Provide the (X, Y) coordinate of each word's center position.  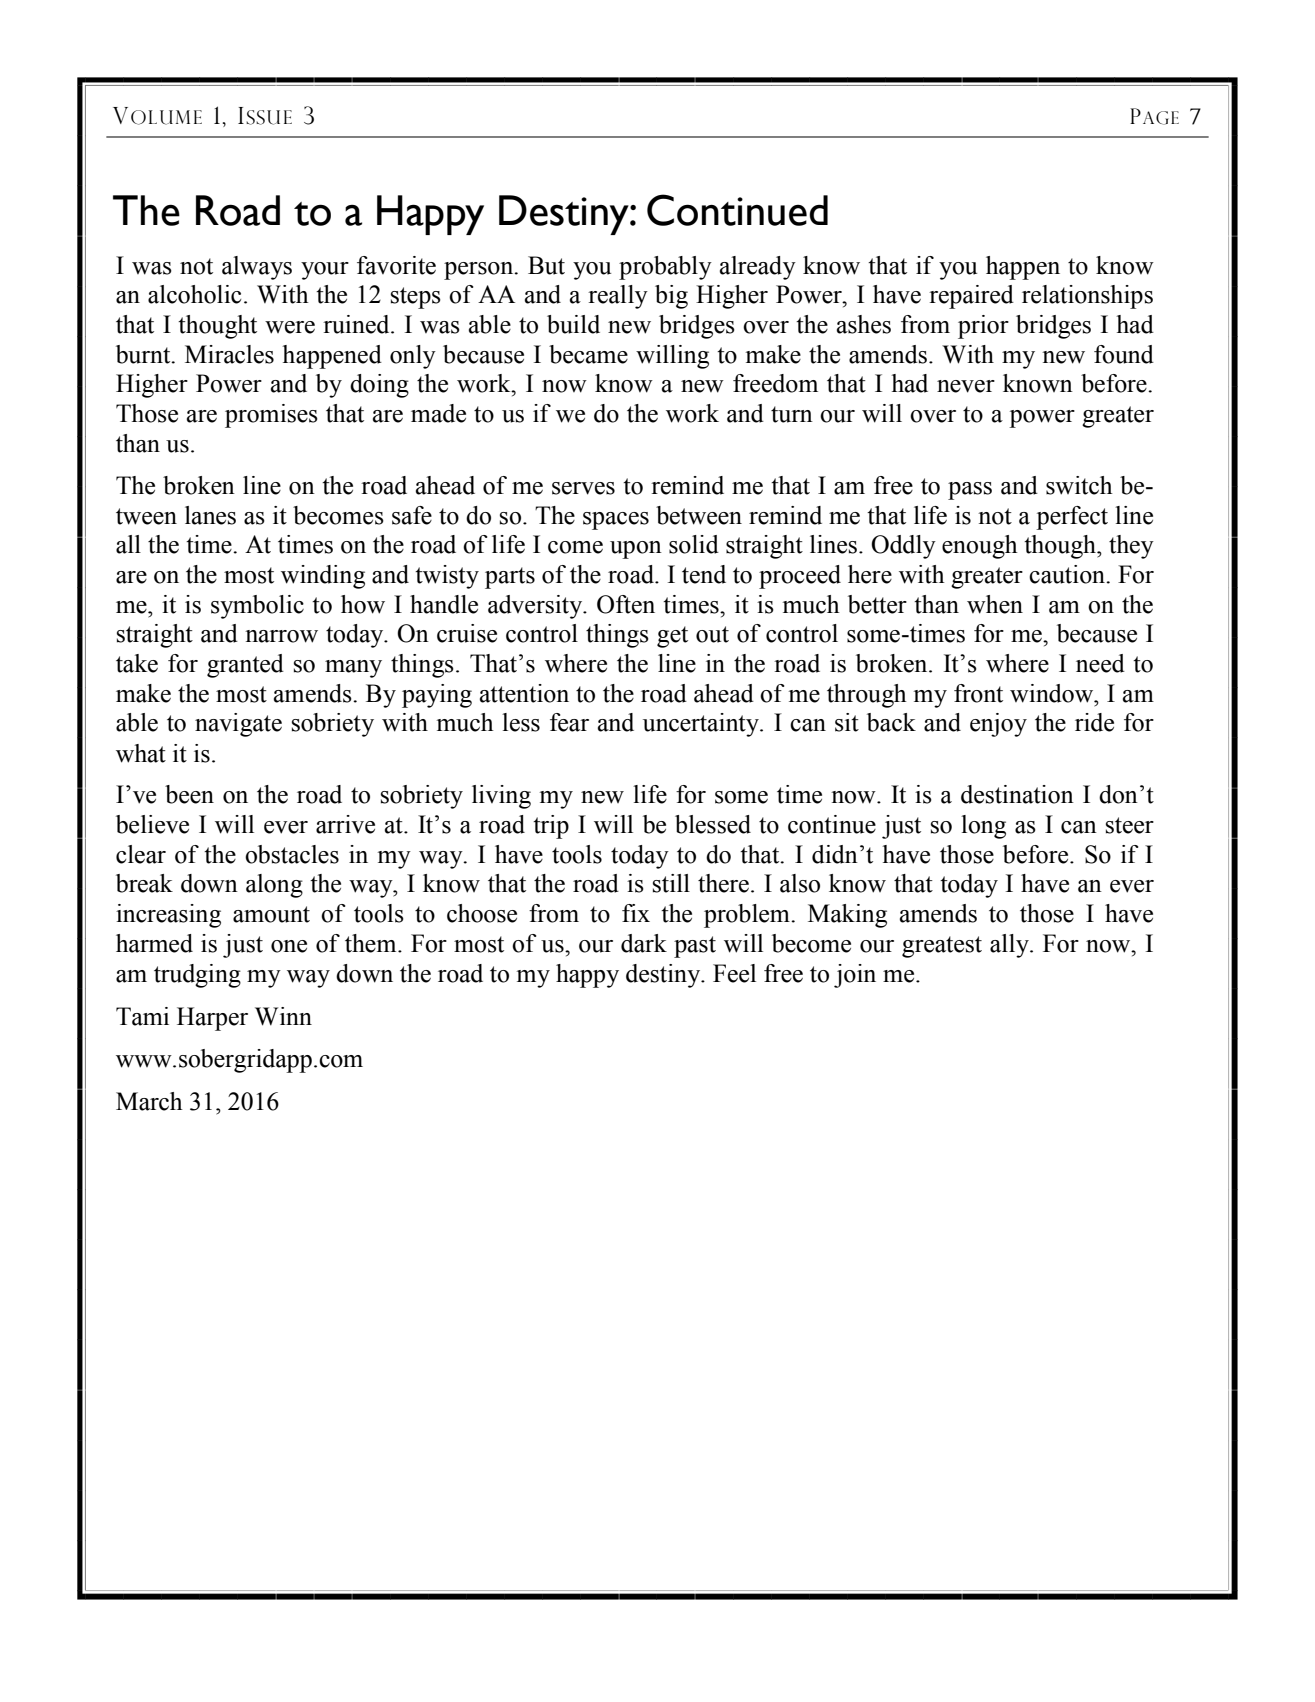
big (671, 297)
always (257, 268)
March (149, 1101)
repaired (971, 297)
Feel (734, 973)
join (855, 976)
